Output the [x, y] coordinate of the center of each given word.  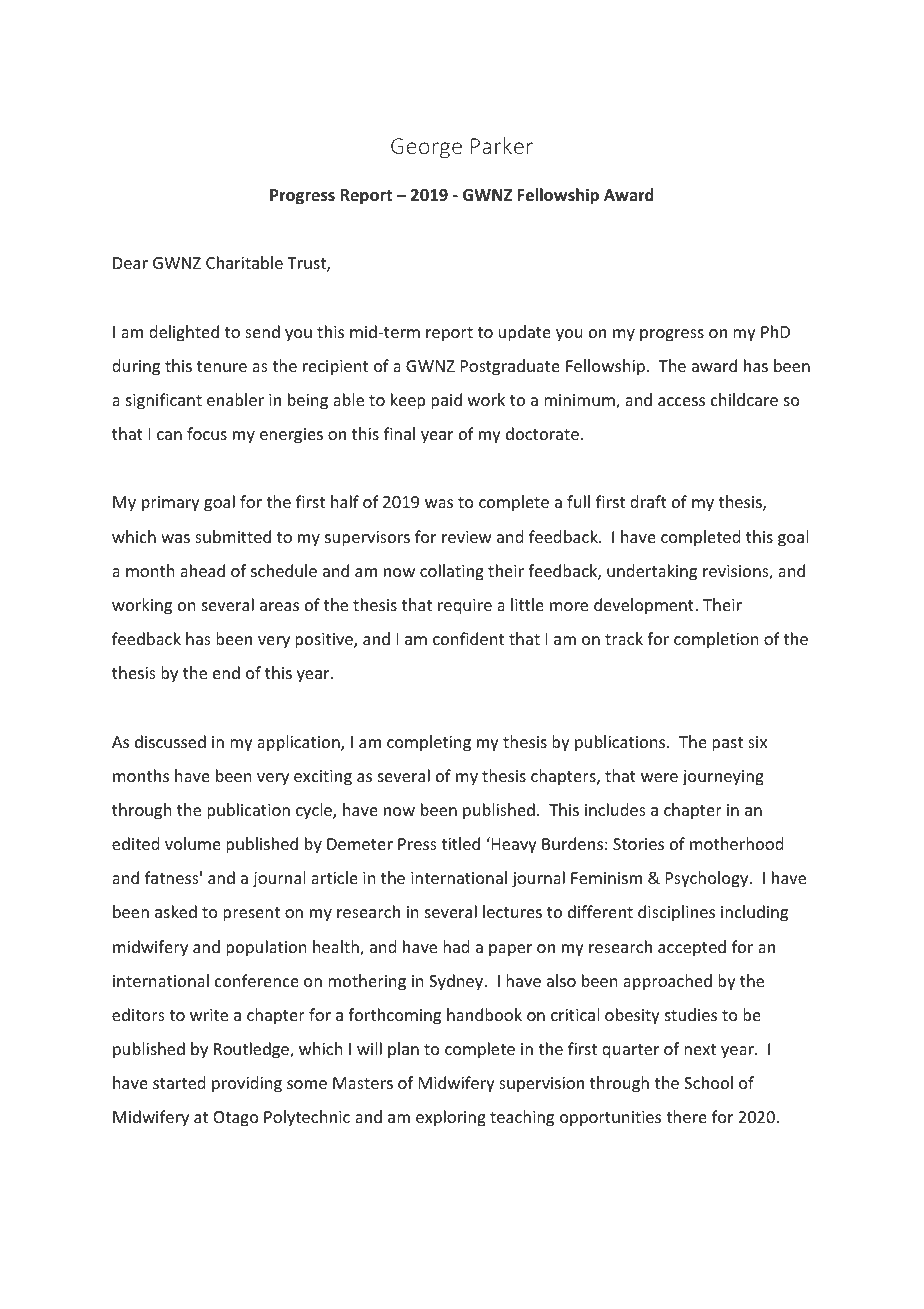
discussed [170, 741]
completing [429, 743]
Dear [130, 263]
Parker [502, 145]
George [426, 148]
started [179, 1082]
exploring [451, 1118]
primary [171, 504]
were [659, 777]
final [399, 433]
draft [648, 501]
